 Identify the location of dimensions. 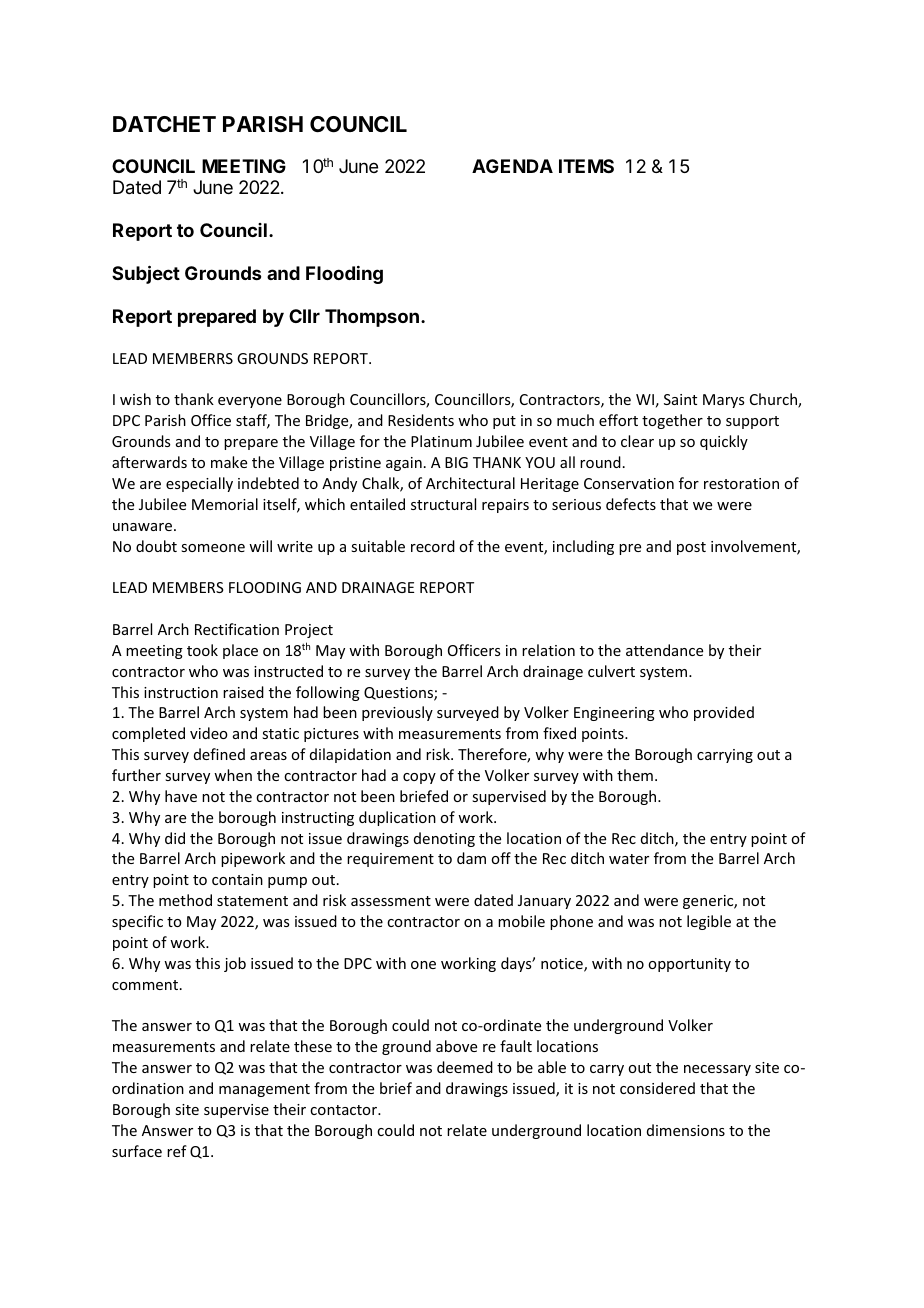
(686, 1130).
